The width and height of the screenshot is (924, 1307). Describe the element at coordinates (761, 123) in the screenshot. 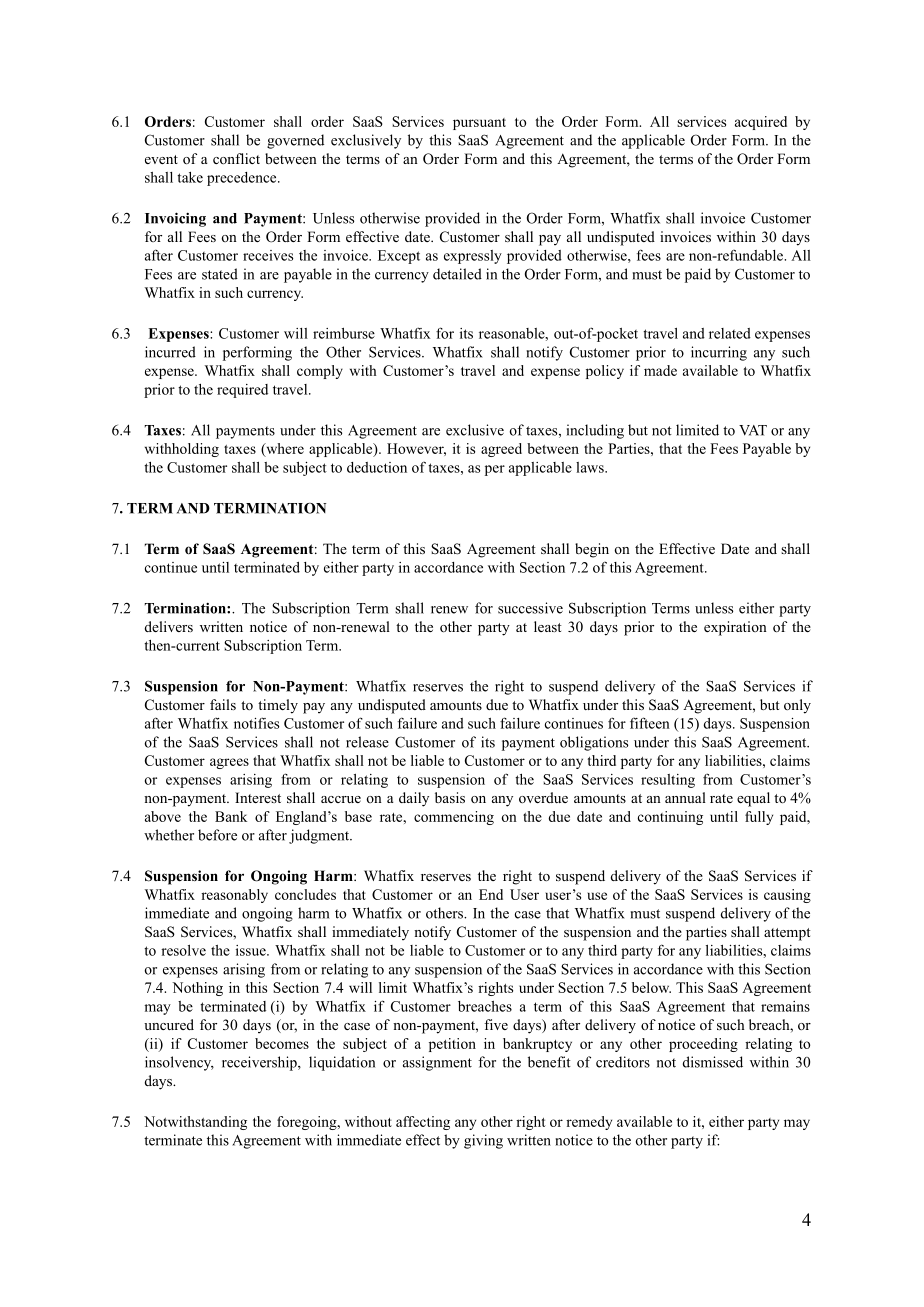

I see `acquired` at that location.
